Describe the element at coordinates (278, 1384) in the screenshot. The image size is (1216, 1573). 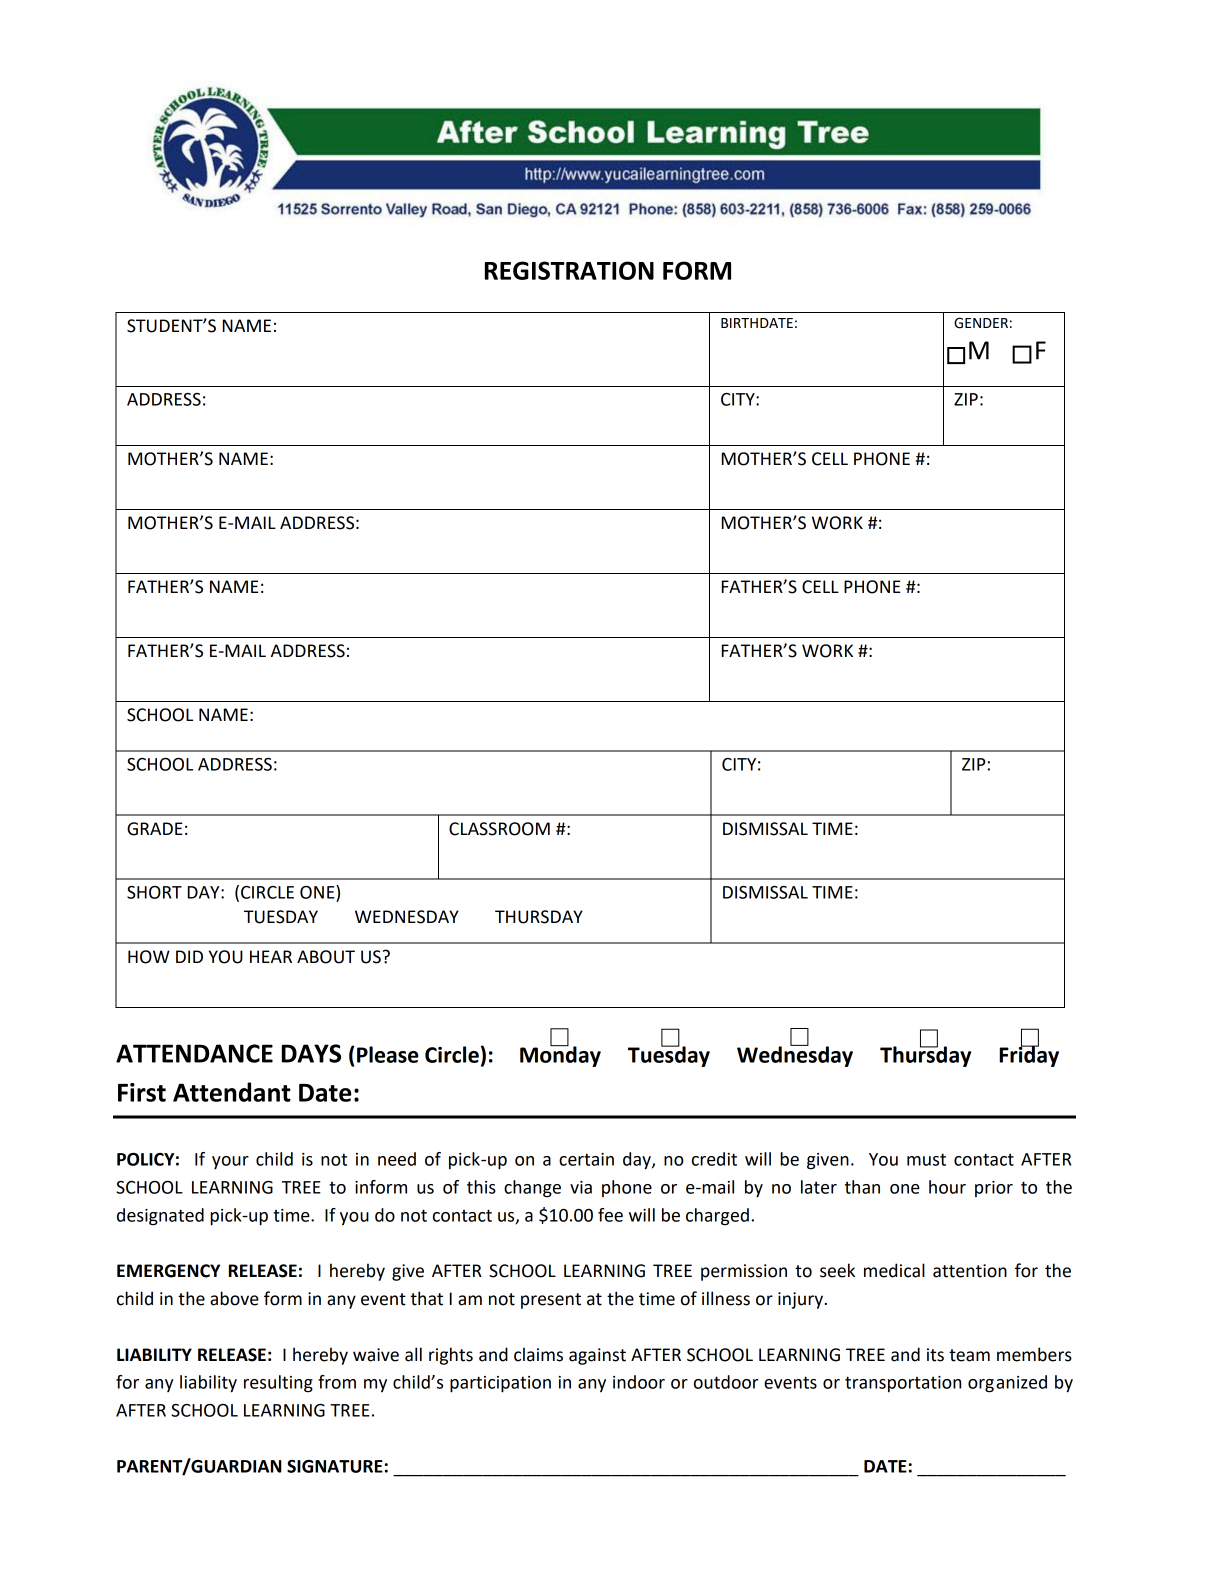
I see `resulting` at that location.
